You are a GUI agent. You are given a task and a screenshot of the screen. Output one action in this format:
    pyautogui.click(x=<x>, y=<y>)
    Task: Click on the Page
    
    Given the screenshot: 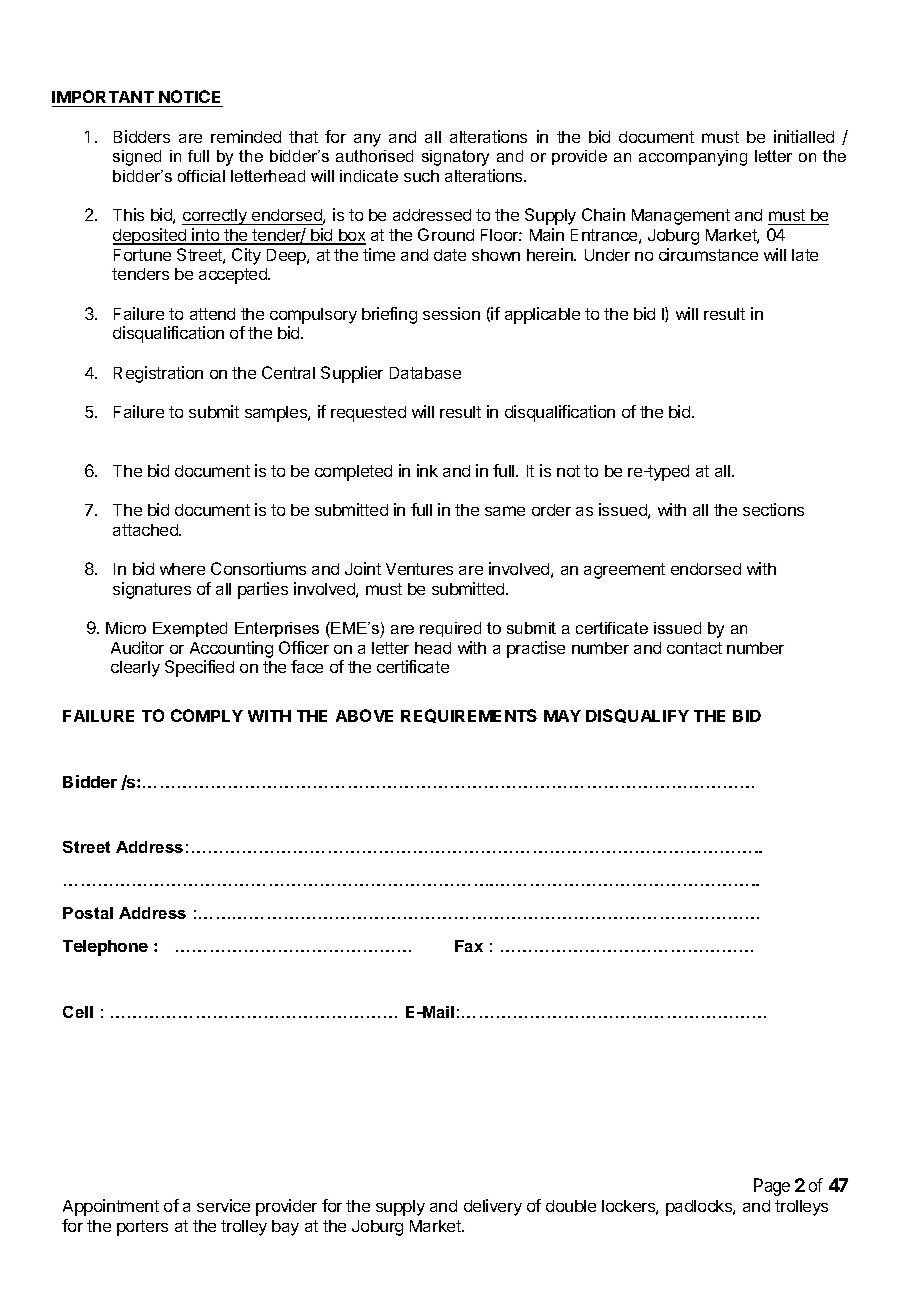 What is the action you would take?
    pyautogui.click(x=772, y=1187)
